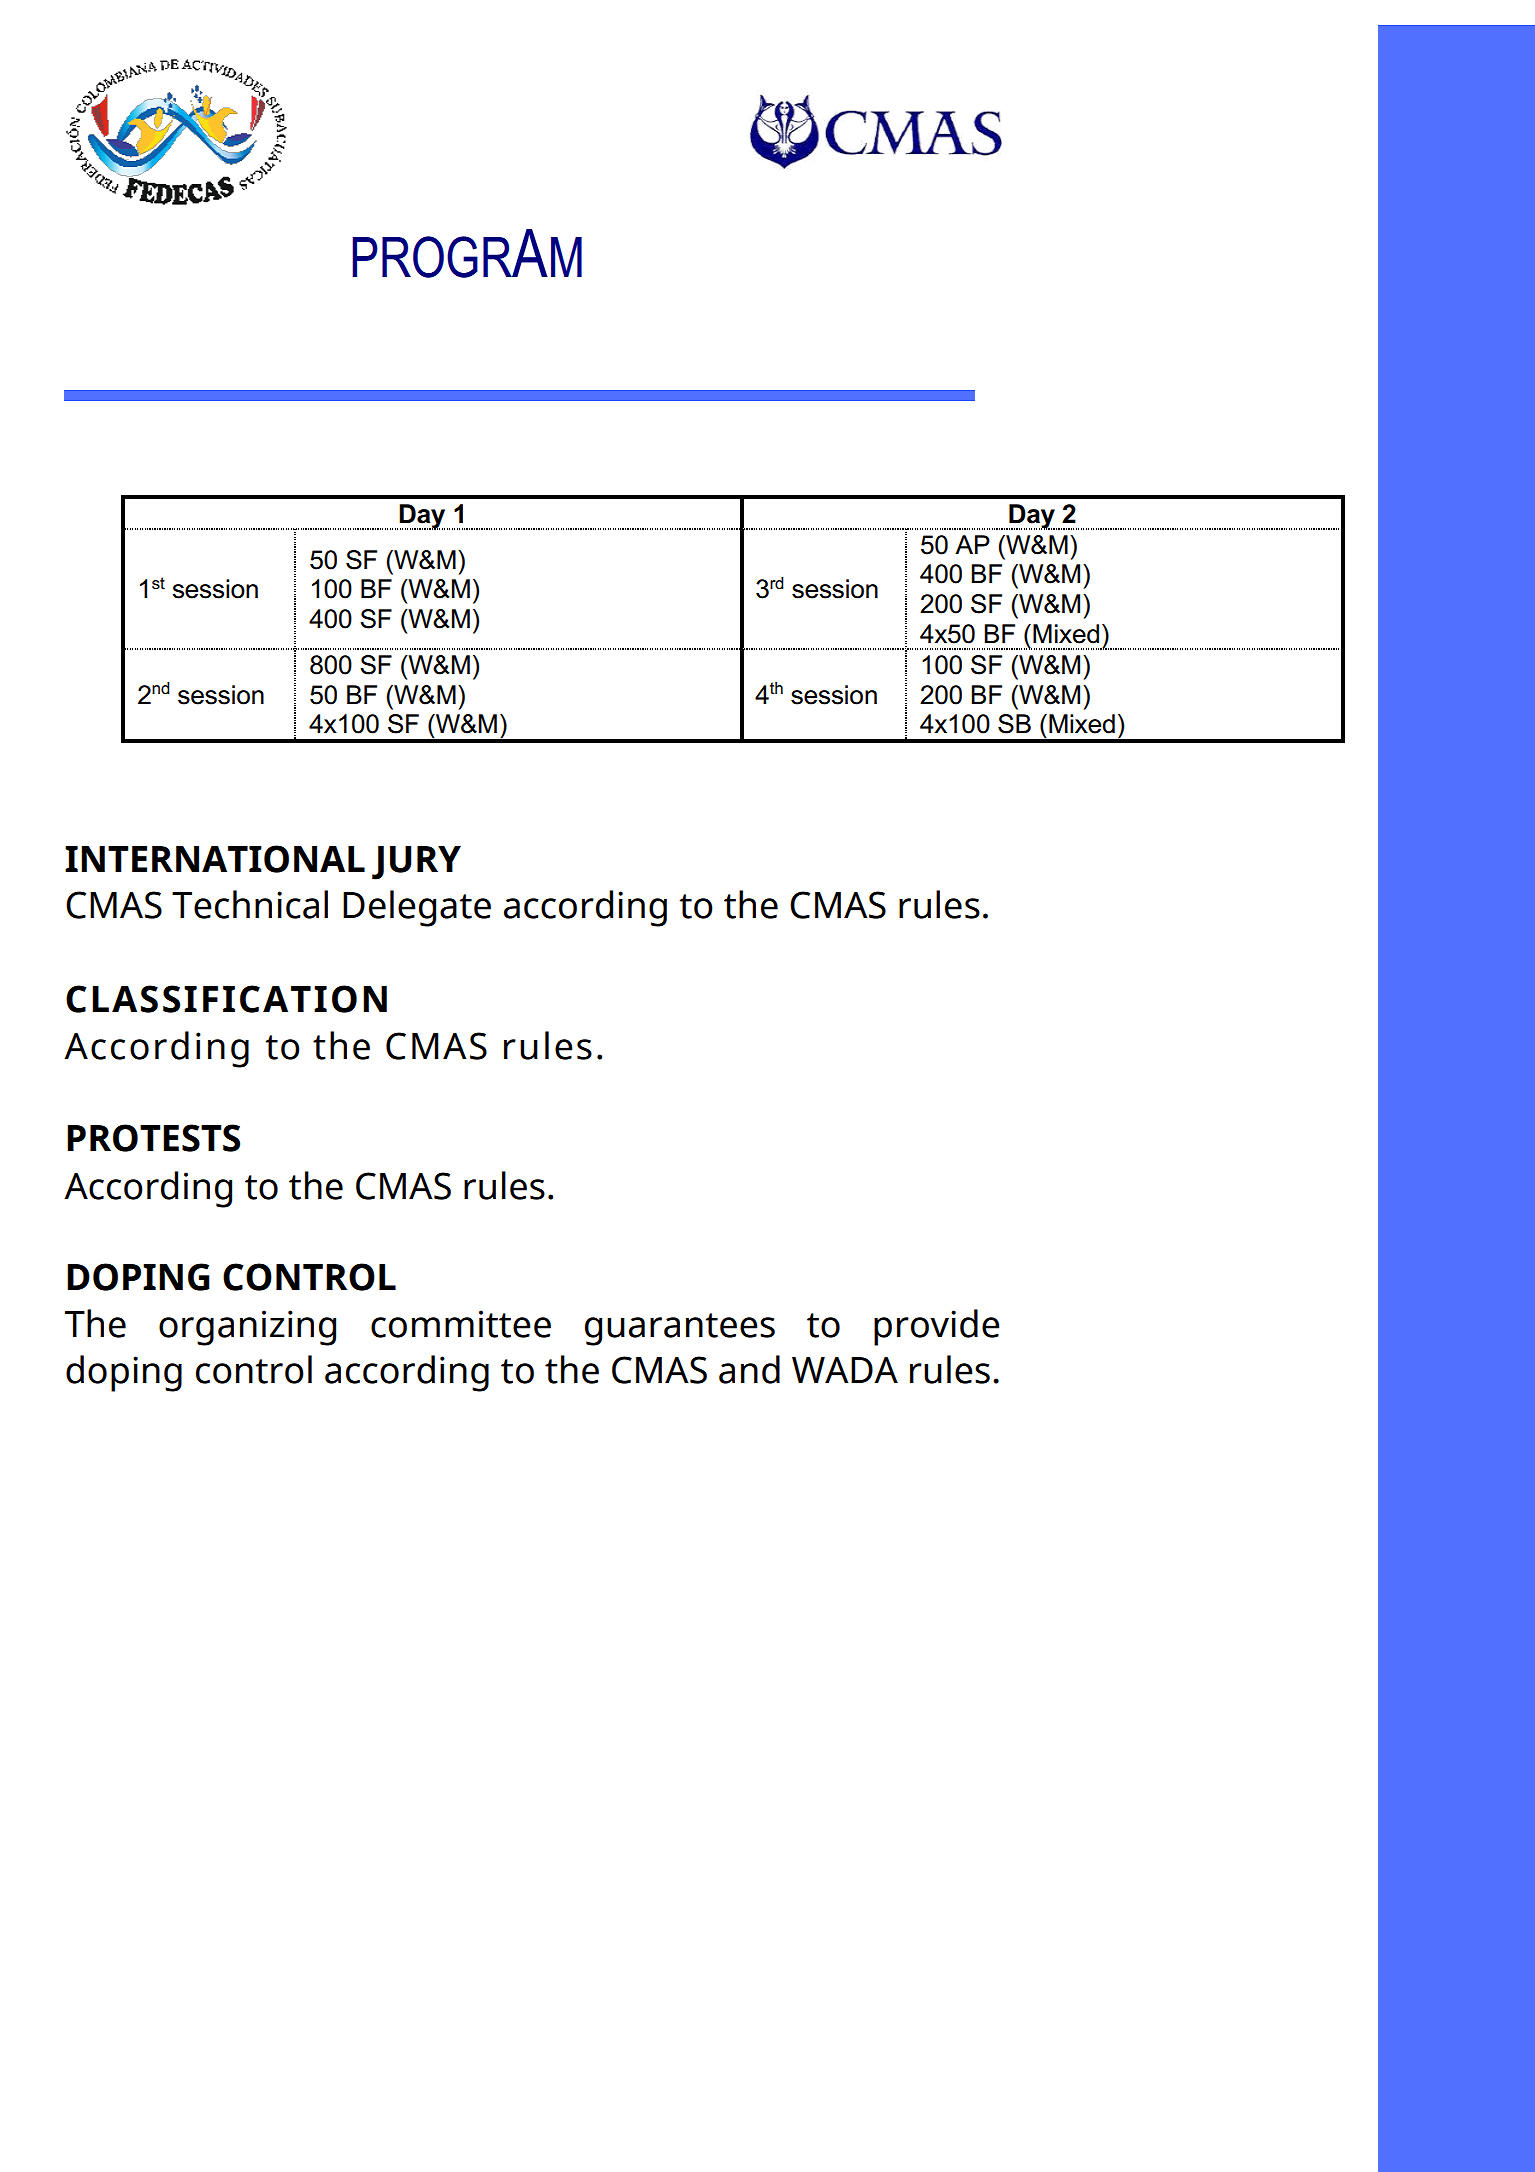  Describe the element at coordinates (461, 1324) in the screenshot. I see `committee` at that location.
